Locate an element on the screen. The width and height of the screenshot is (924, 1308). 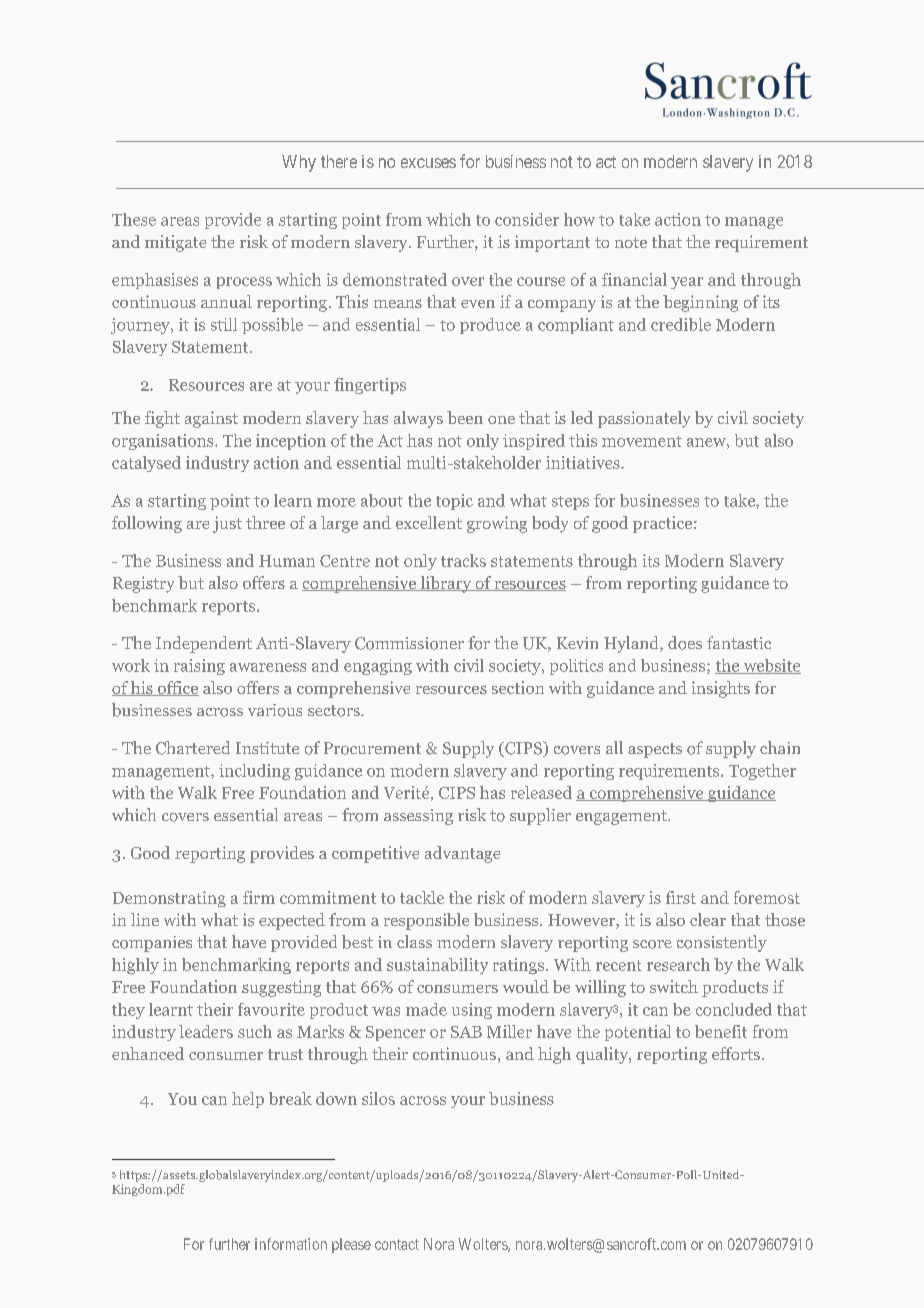
note is located at coordinates (631, 242).
